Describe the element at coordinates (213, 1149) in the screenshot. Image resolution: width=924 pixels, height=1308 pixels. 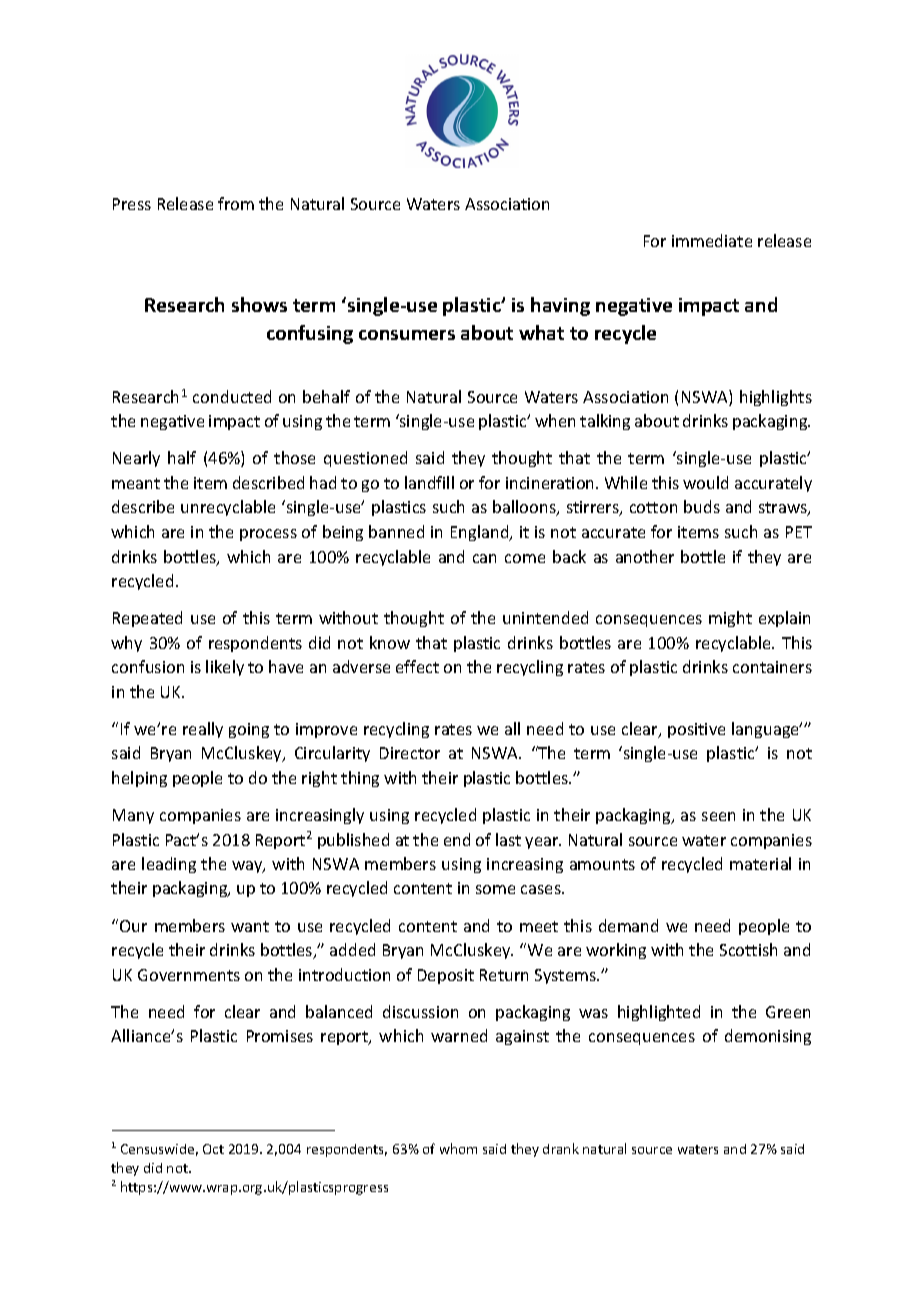
I see `Oct` at that location.
